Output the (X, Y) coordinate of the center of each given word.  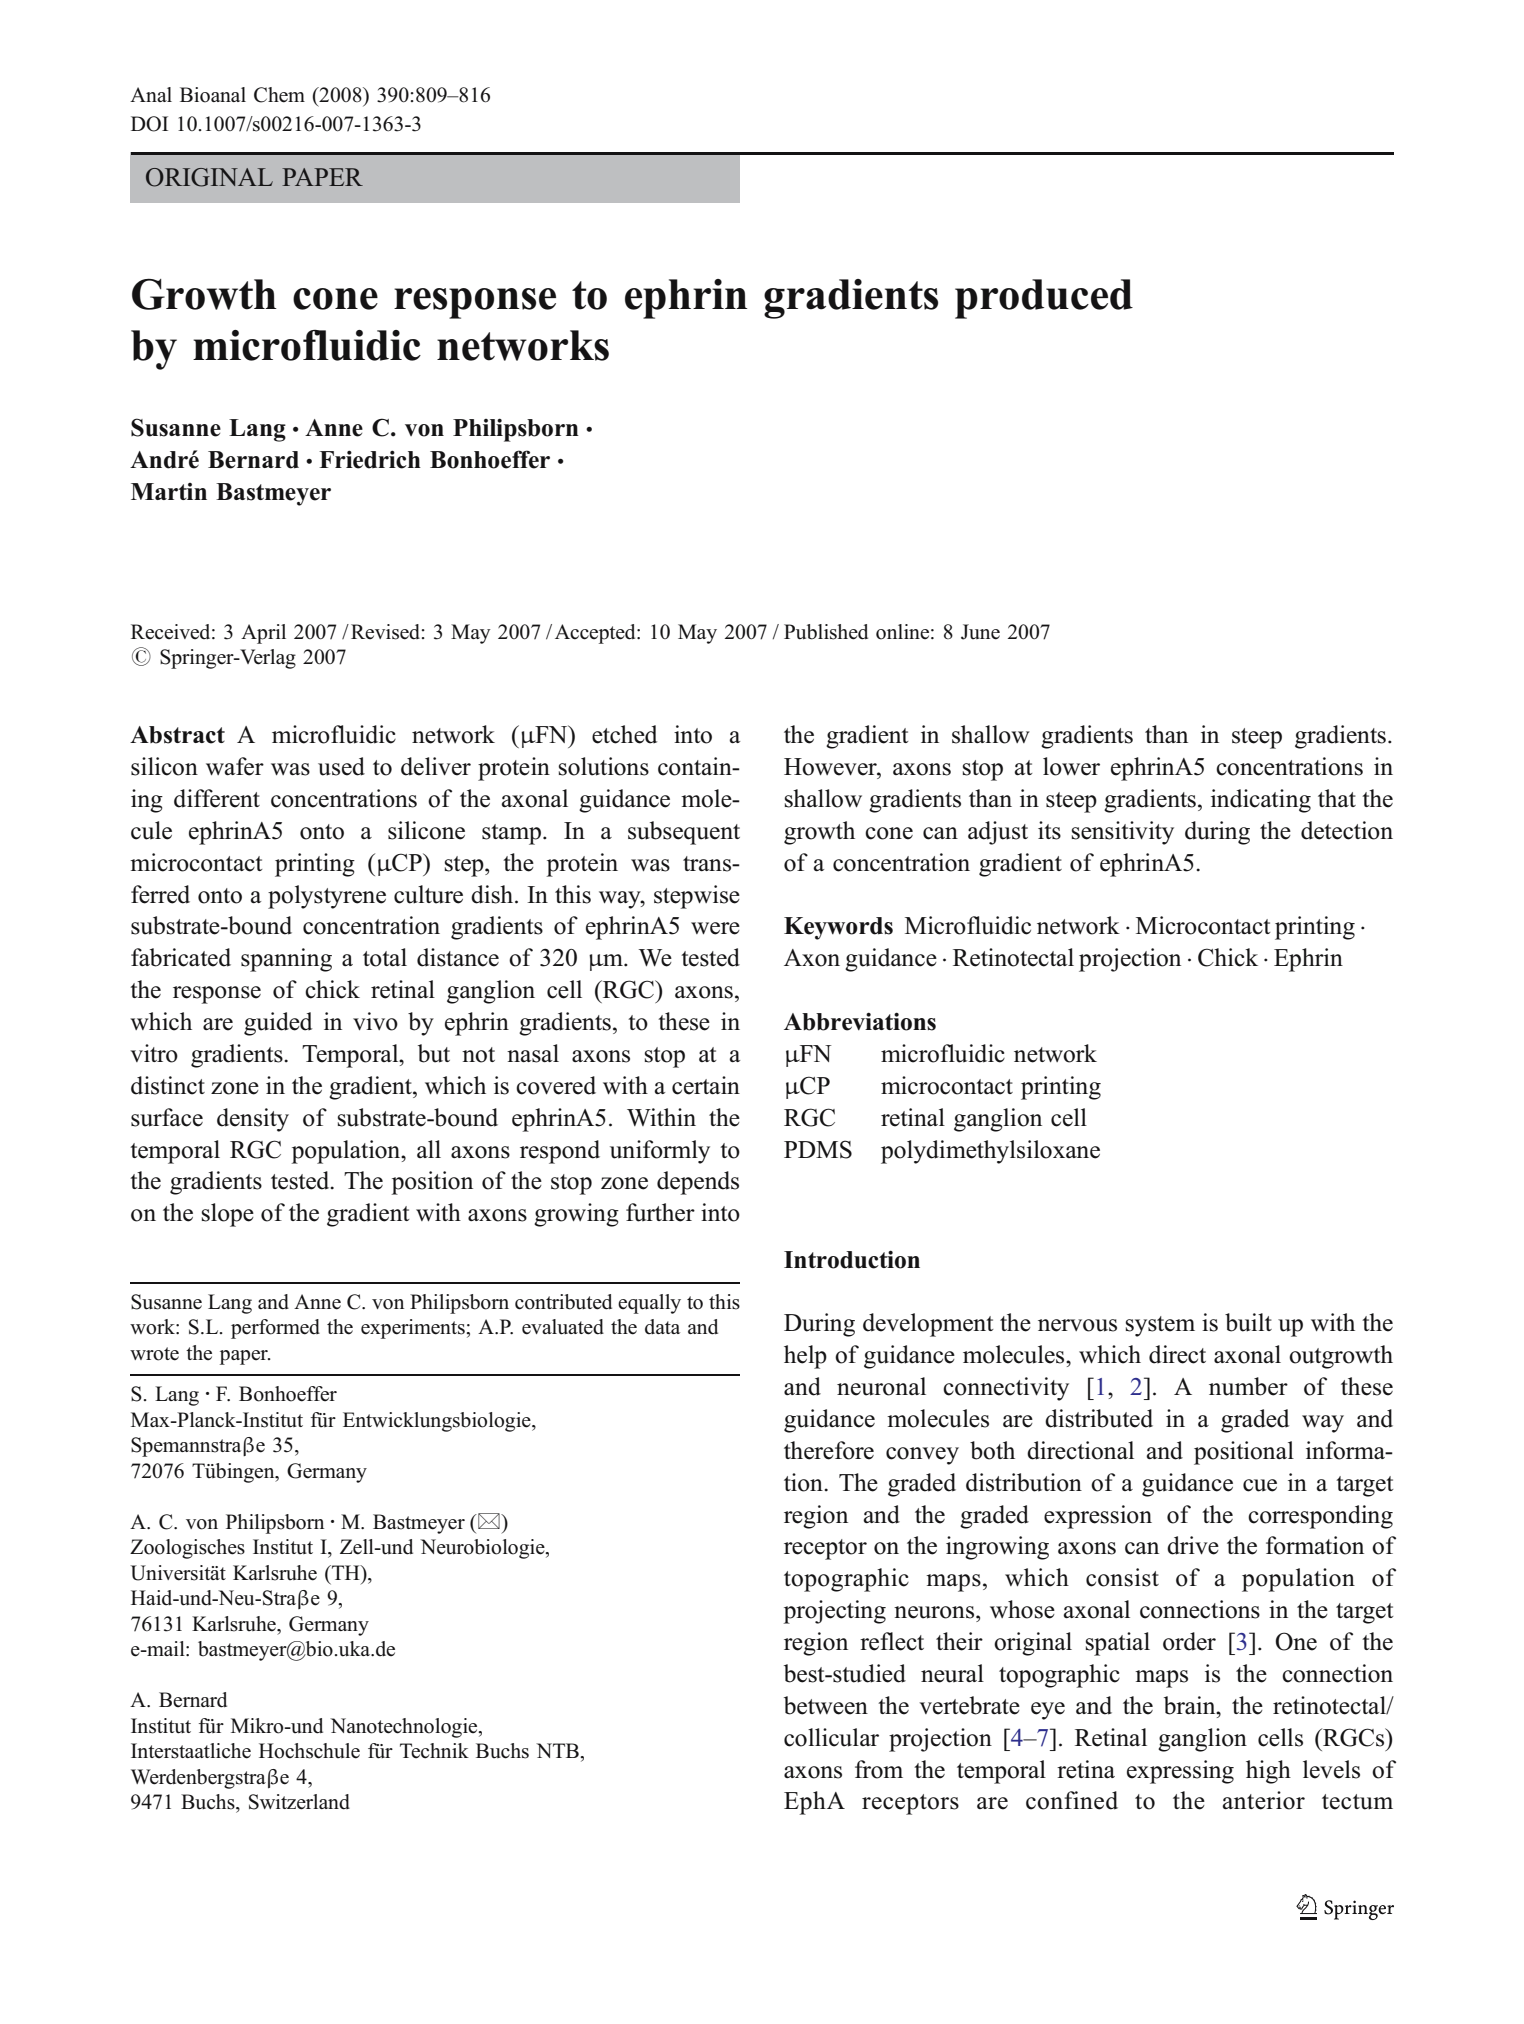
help (805, 1357)
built (1248, 1322)
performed (275, 1329)
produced (1044, 299)
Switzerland (299, 1802)
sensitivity (1123, 833)
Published (826, 632)
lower (1071, 766)
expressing (1180, 1772)
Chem (279, 95)
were (715, 928)
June (980, 632)
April (263, 634)
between (826, 1705)
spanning (286, 960)
